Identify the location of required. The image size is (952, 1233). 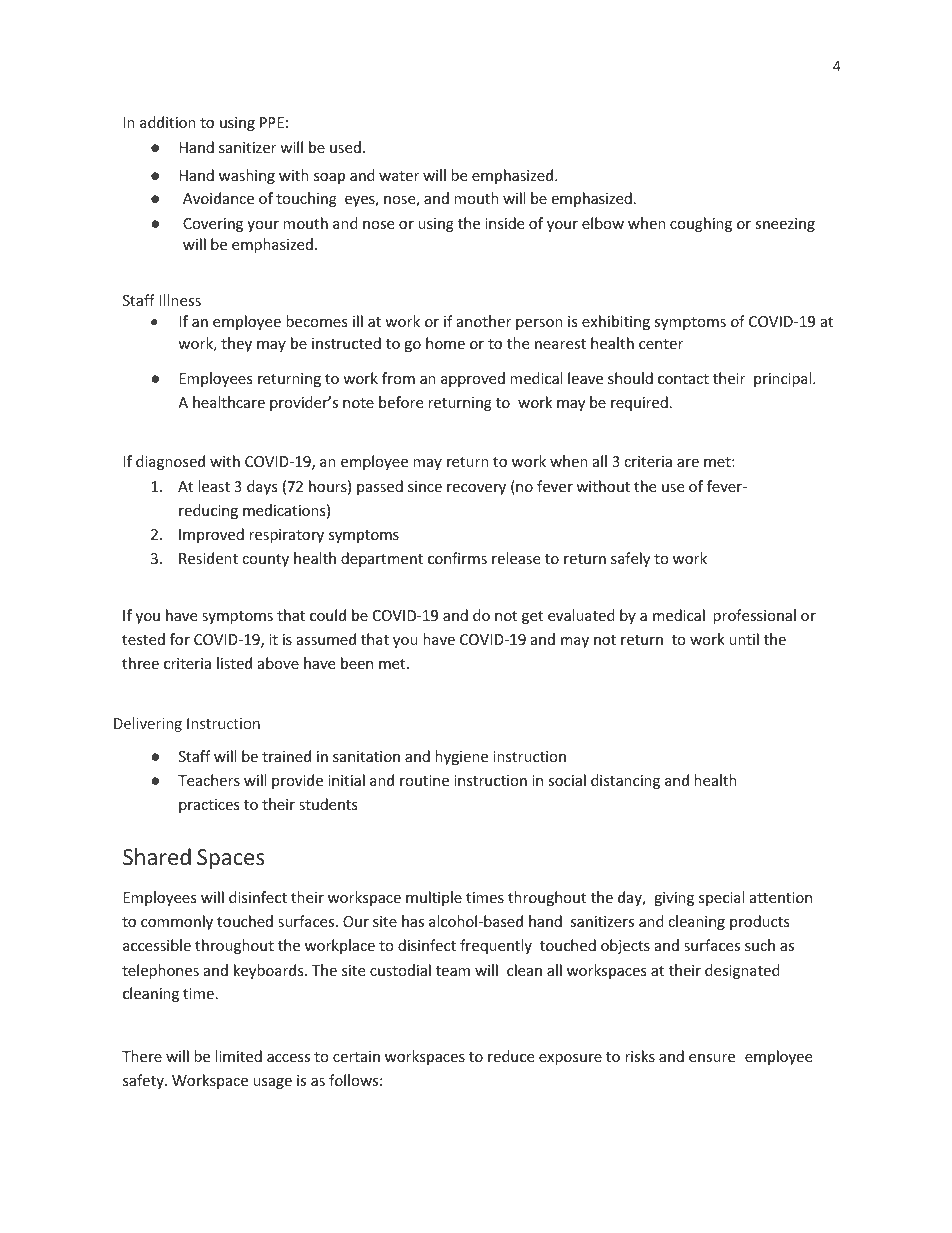
(639, 403).
